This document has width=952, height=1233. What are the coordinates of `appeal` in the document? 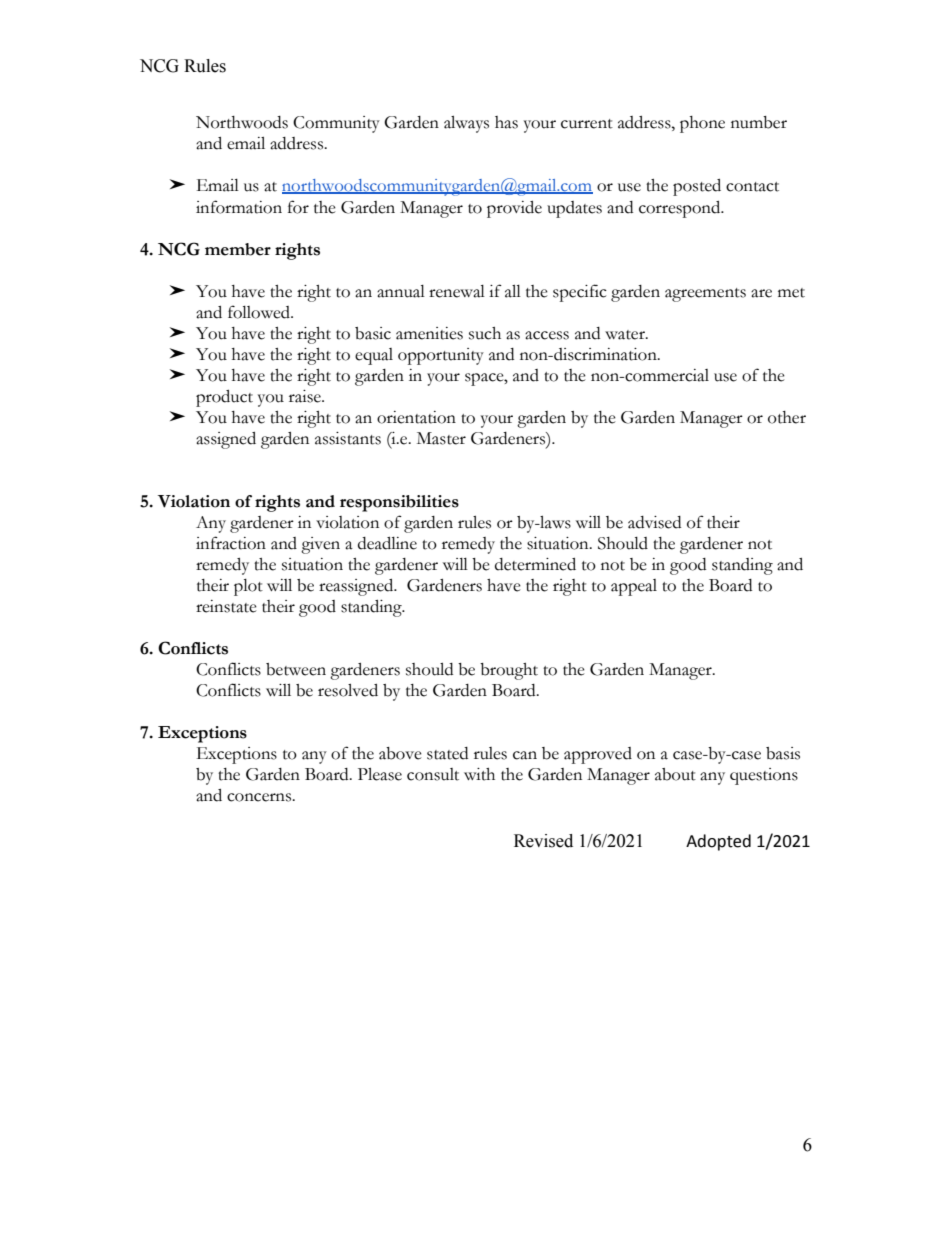 It's located at (634, 587).
